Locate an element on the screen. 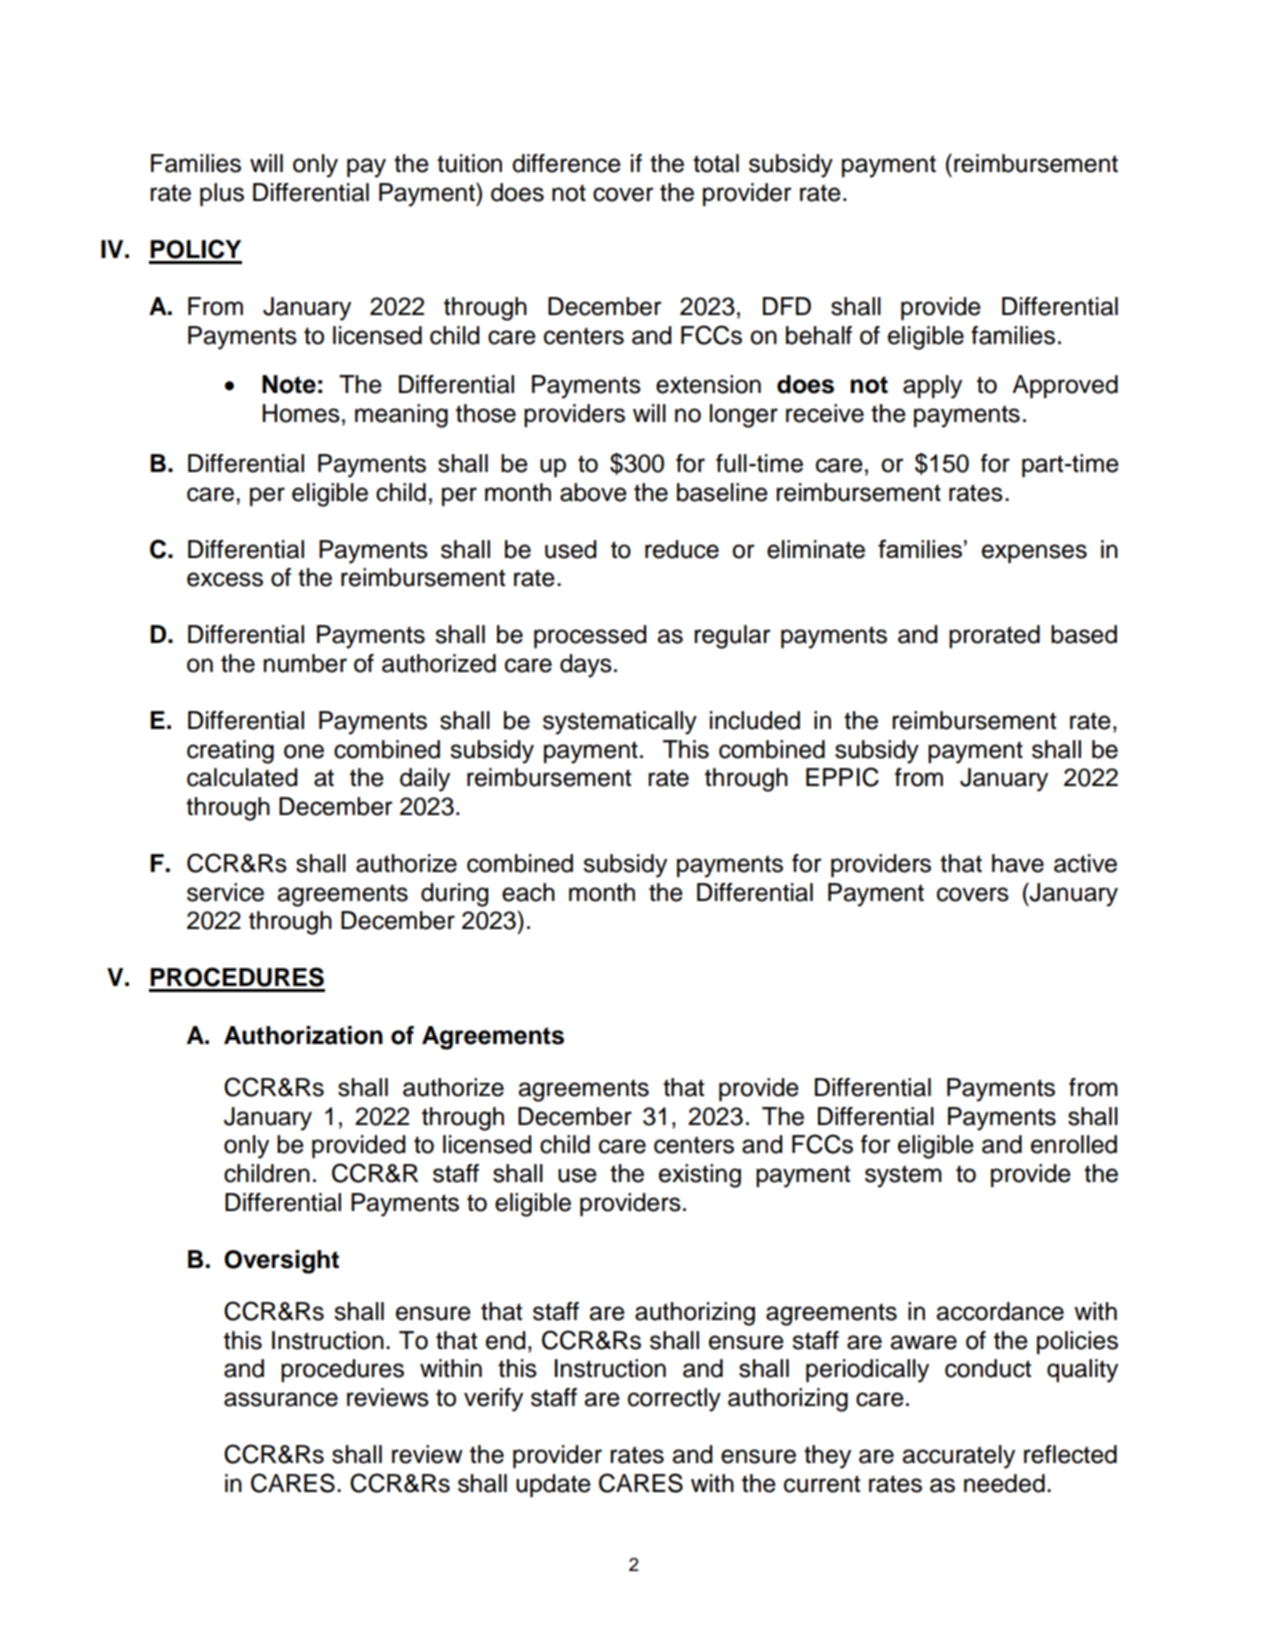 The width and height of the screenshot is (1268, 1641). DFD is located at coordinates (787, 306).
